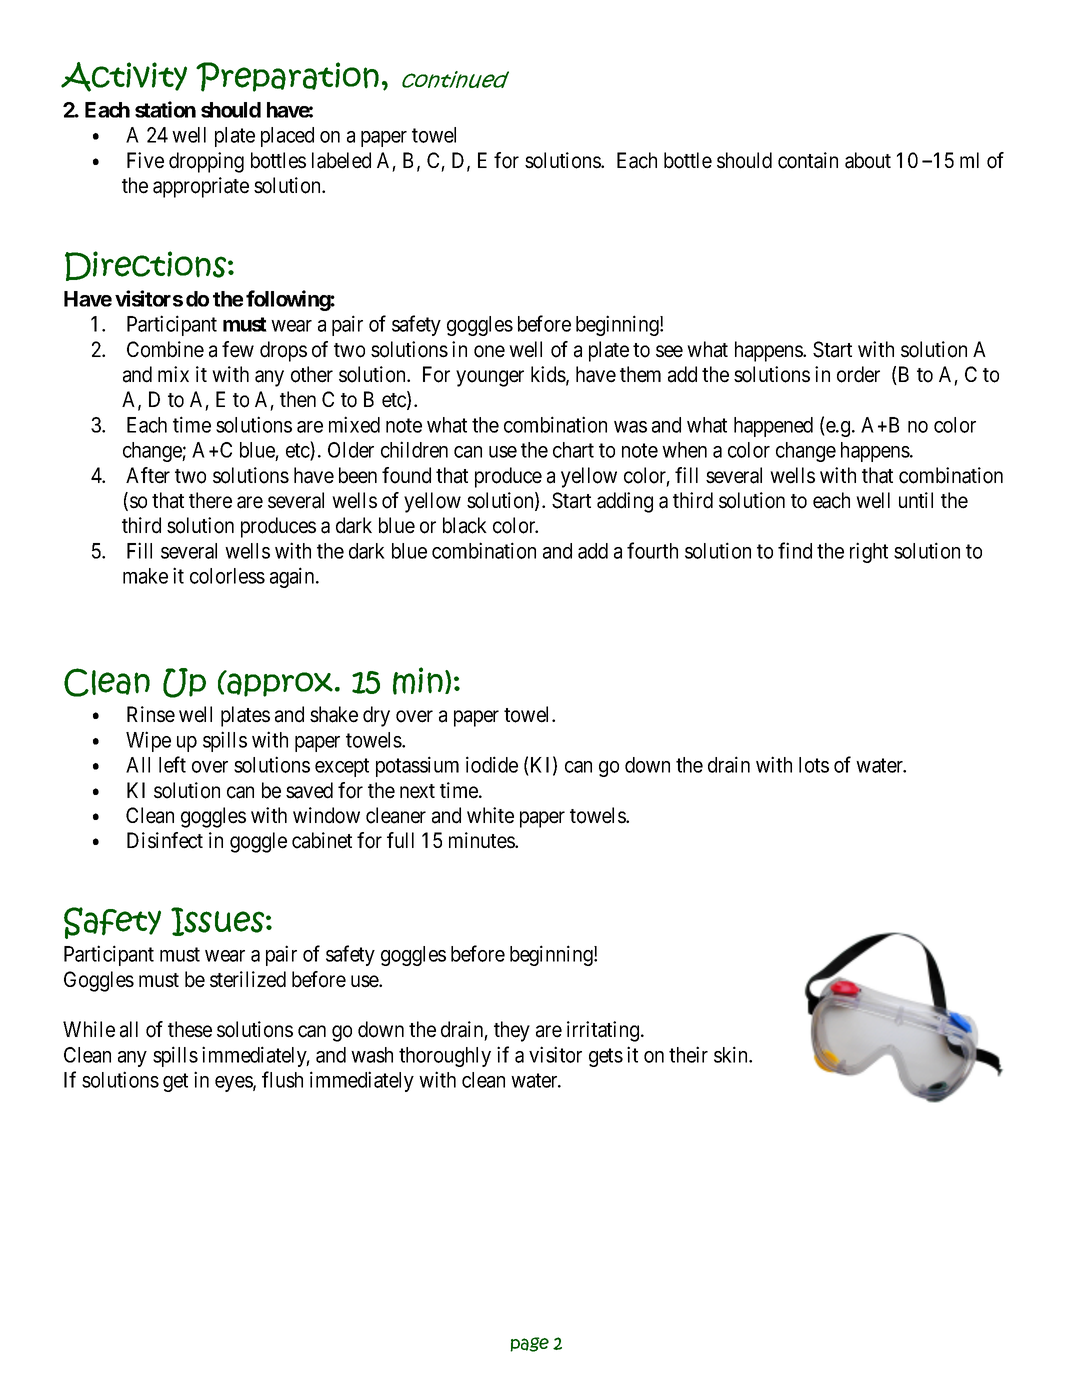  What do you see at coordinates (190, 1029) in the page?
I see `these` at bounding box center [190, 1029].
